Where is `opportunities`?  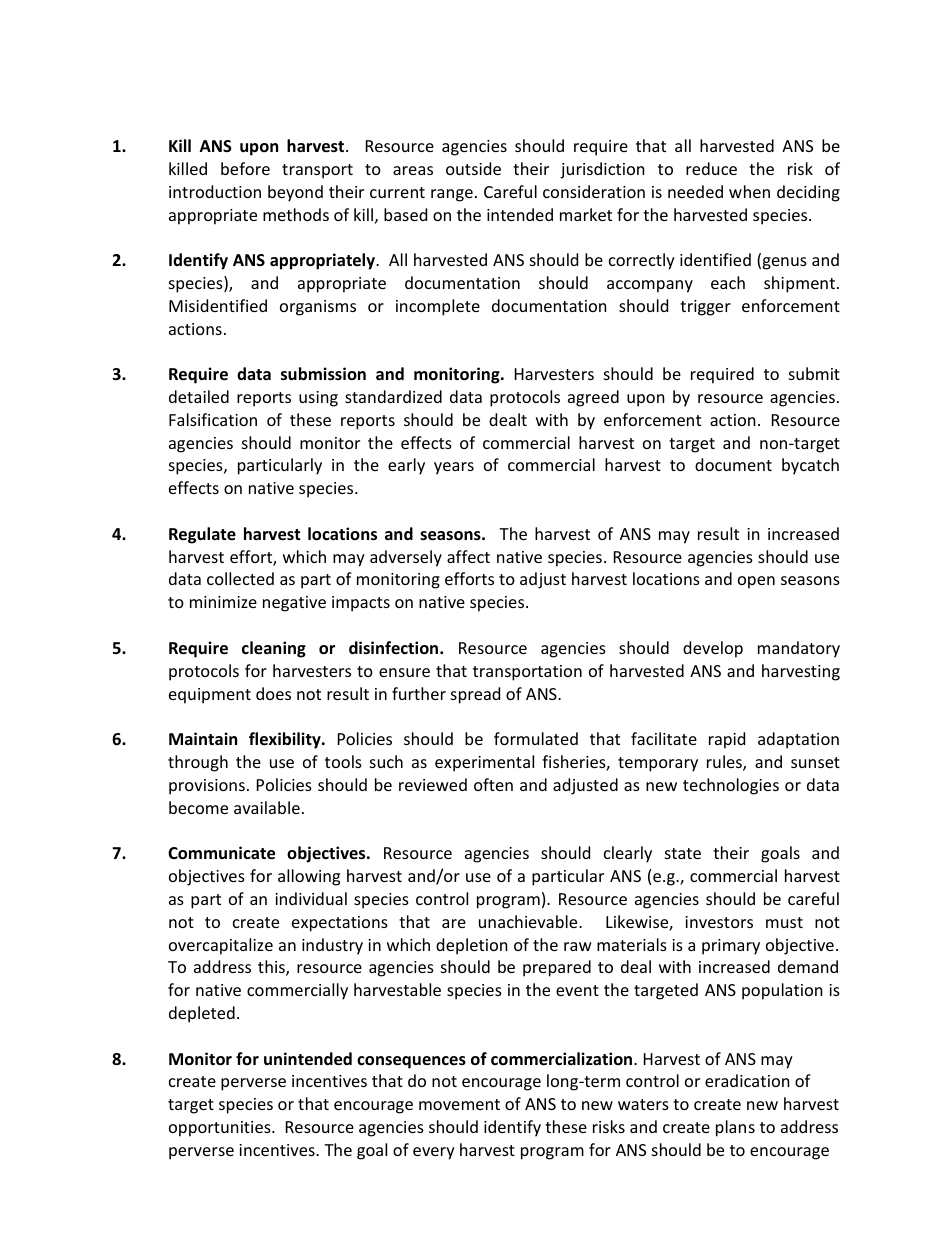 opportunities is located at coordinates (221, 1129).
